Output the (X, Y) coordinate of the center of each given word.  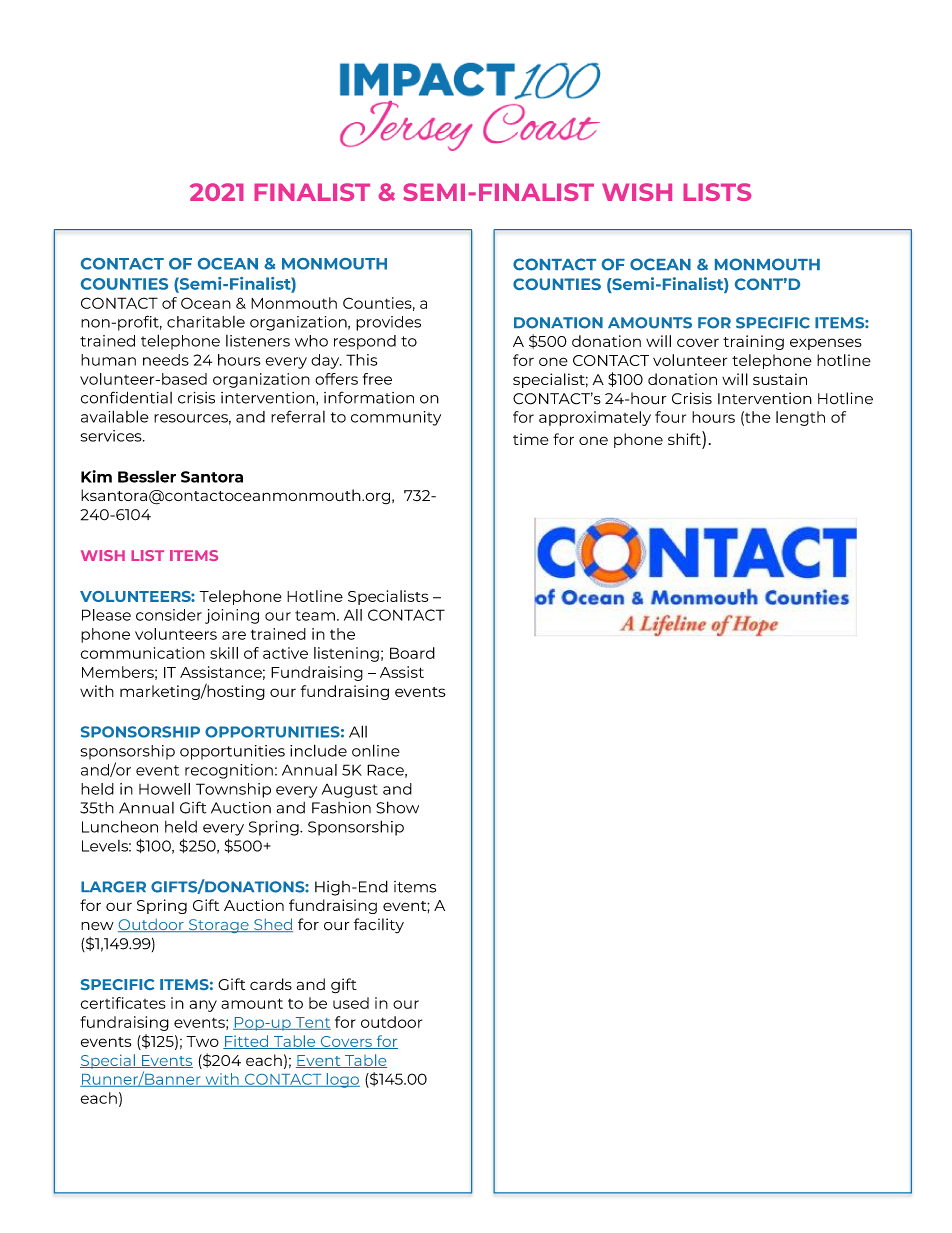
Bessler (147, 476)
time (531, 439)
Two (202, 1041)
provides (388, 323)
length (800, 418)
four (670, 417)
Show (397, 807)
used (351, 1003)
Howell (164, 789)
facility (379, 925)
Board (412, 653)
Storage (218, 926)
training (753, 342)
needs (166, 360)
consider (169, 615)
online (376, 750)
